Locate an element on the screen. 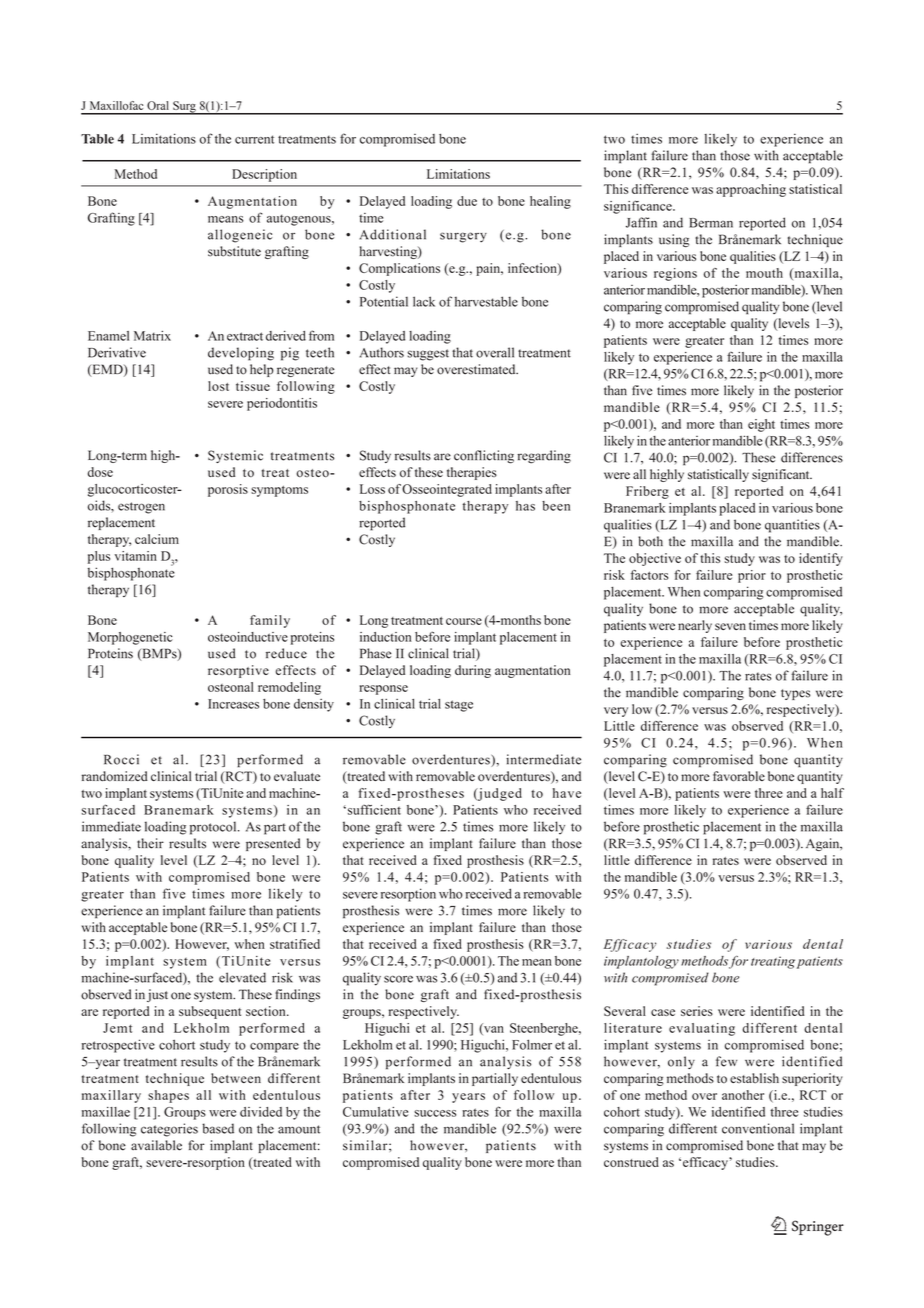 The width and height of the screenshot is (924, 1308). due is located at coordinates (467, 201).
